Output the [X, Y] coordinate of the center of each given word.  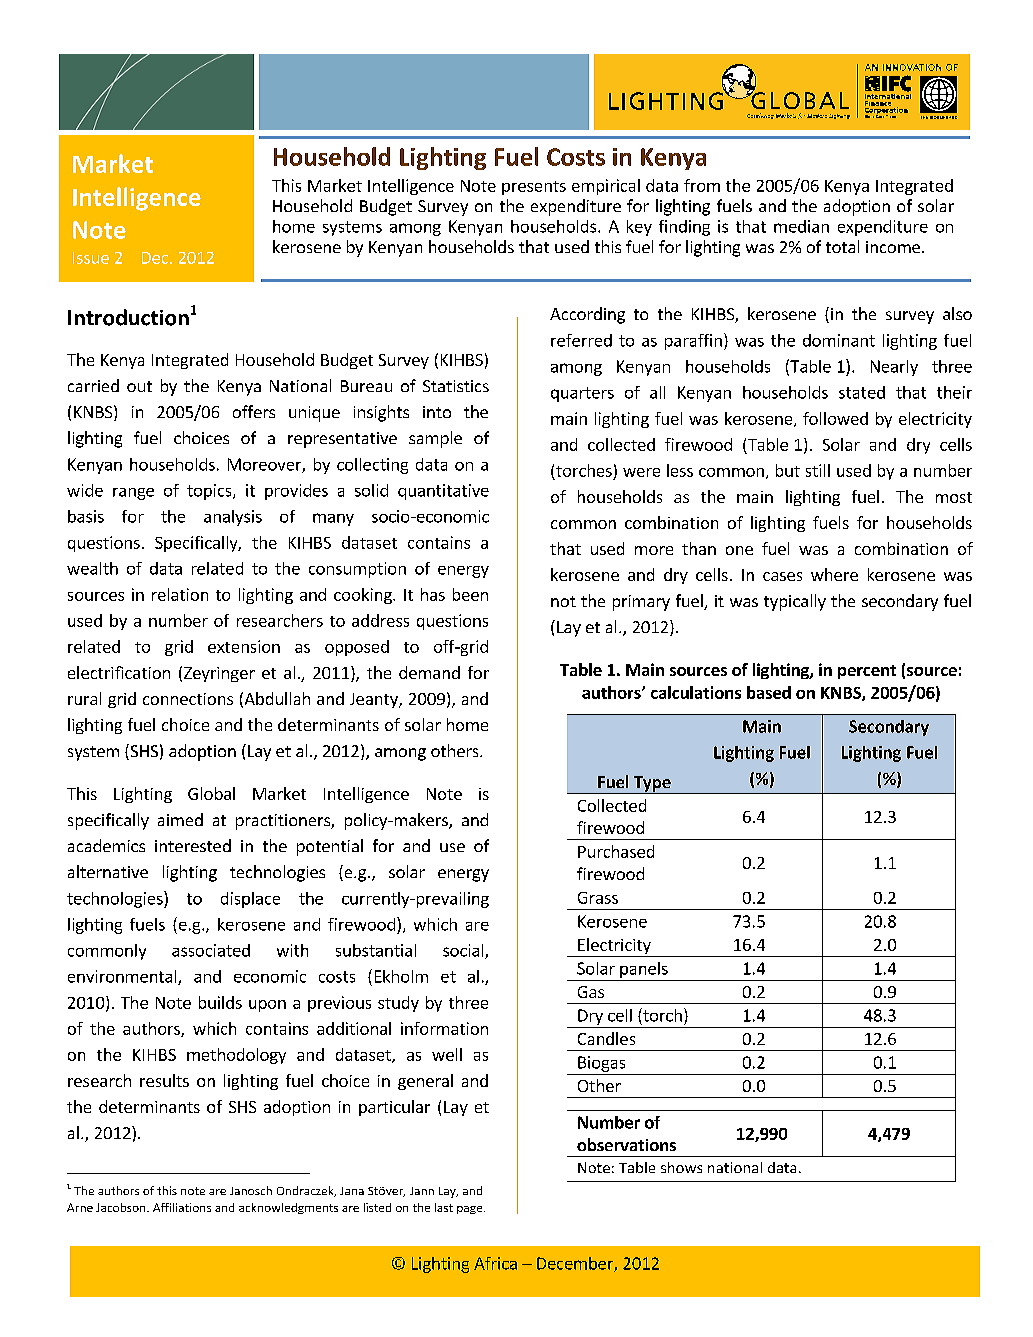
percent [867, 672]
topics [210, 492]
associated [211, 950]
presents [534, 188]
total [842, 246]
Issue [91, 258]
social [464, 951]
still [818, 470]
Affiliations [182, 1207]
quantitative [443, 492]
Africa [495, 1263]
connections [188, 699]
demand [429, 672]
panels [644, 970]
